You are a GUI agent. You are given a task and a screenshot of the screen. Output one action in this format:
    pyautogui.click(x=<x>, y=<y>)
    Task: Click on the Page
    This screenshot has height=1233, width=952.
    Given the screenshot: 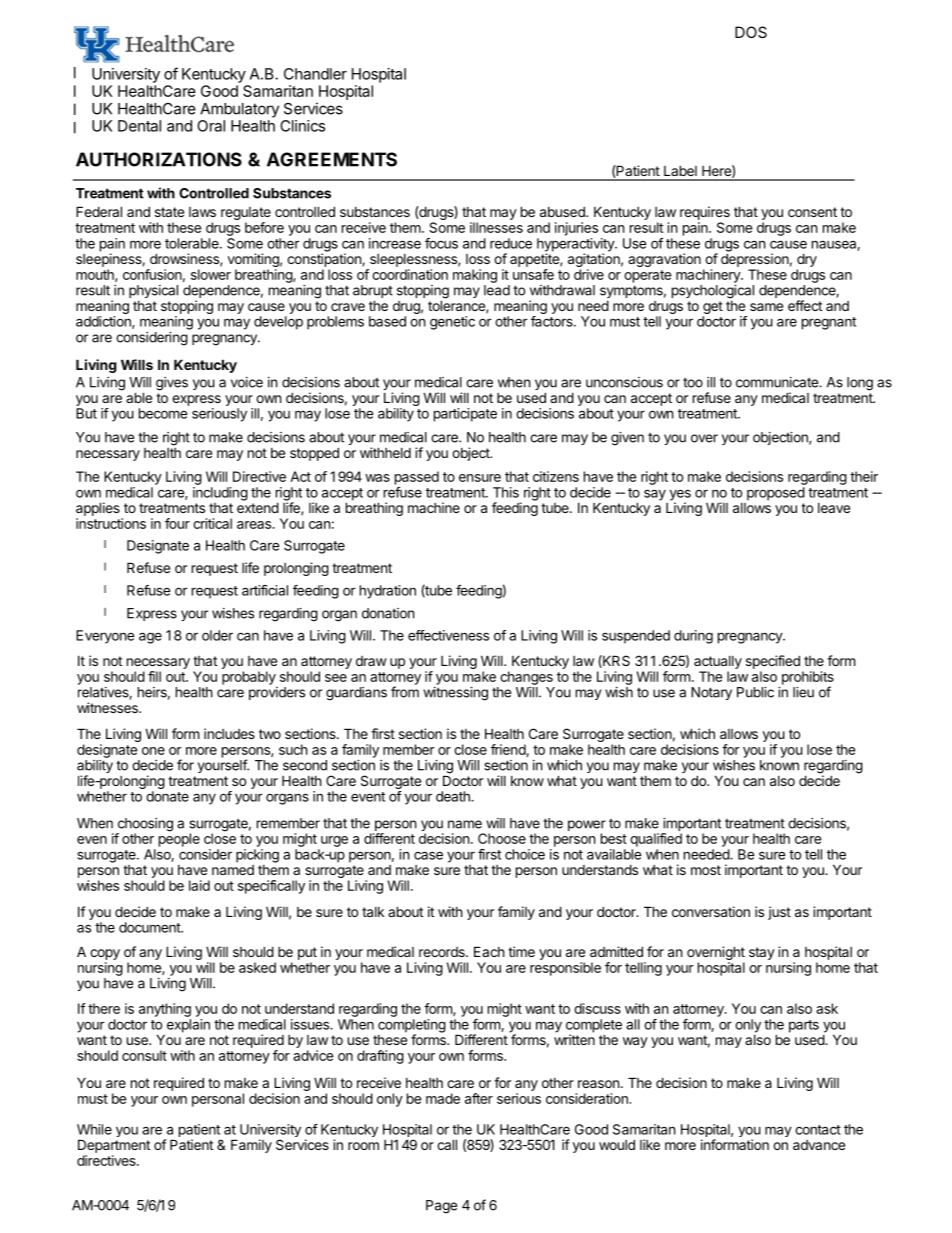 What is the action you would take?
    pyautogui.click(x=441, y=1207)
